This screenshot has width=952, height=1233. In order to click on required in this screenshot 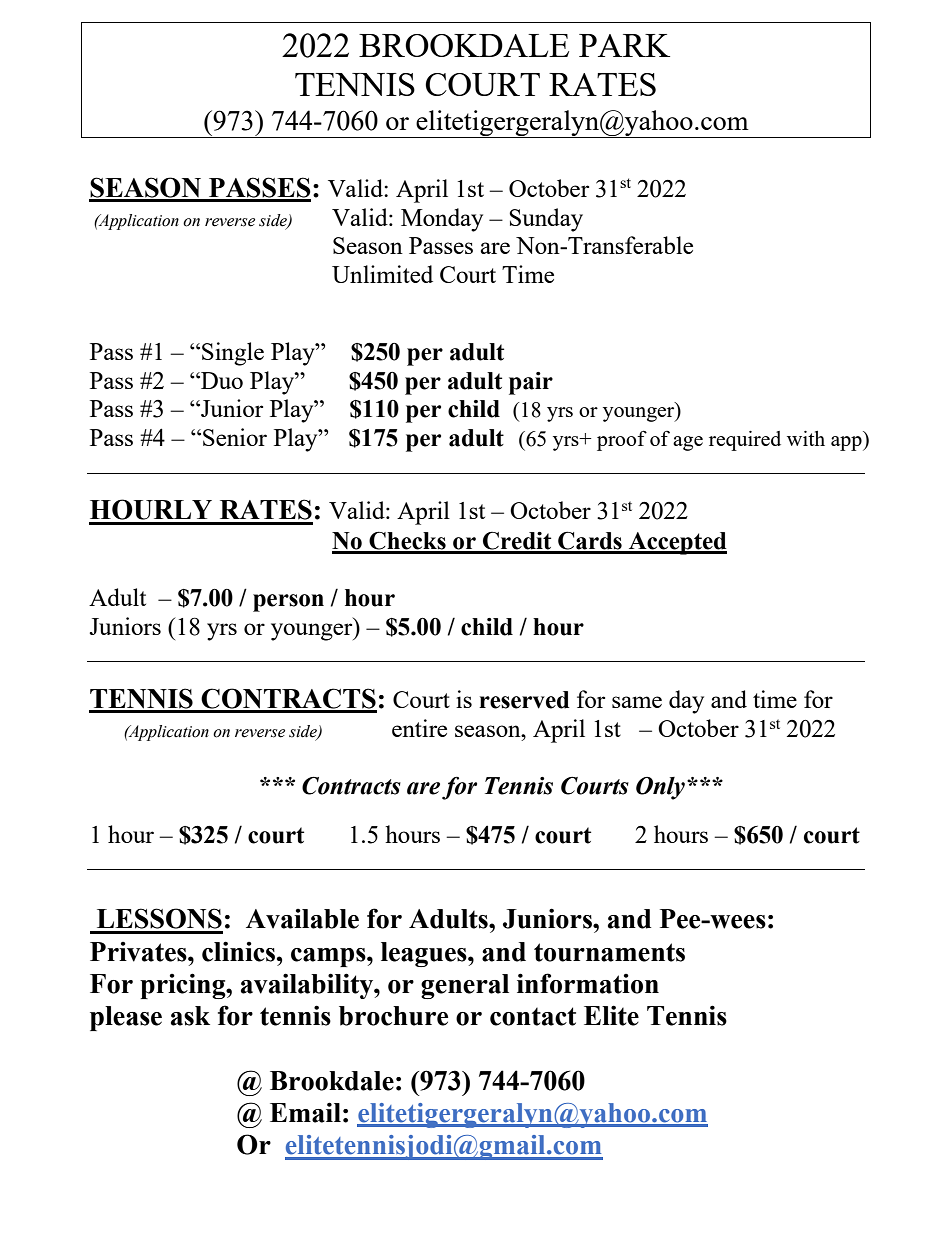, I will do `click(745, 441)`.
